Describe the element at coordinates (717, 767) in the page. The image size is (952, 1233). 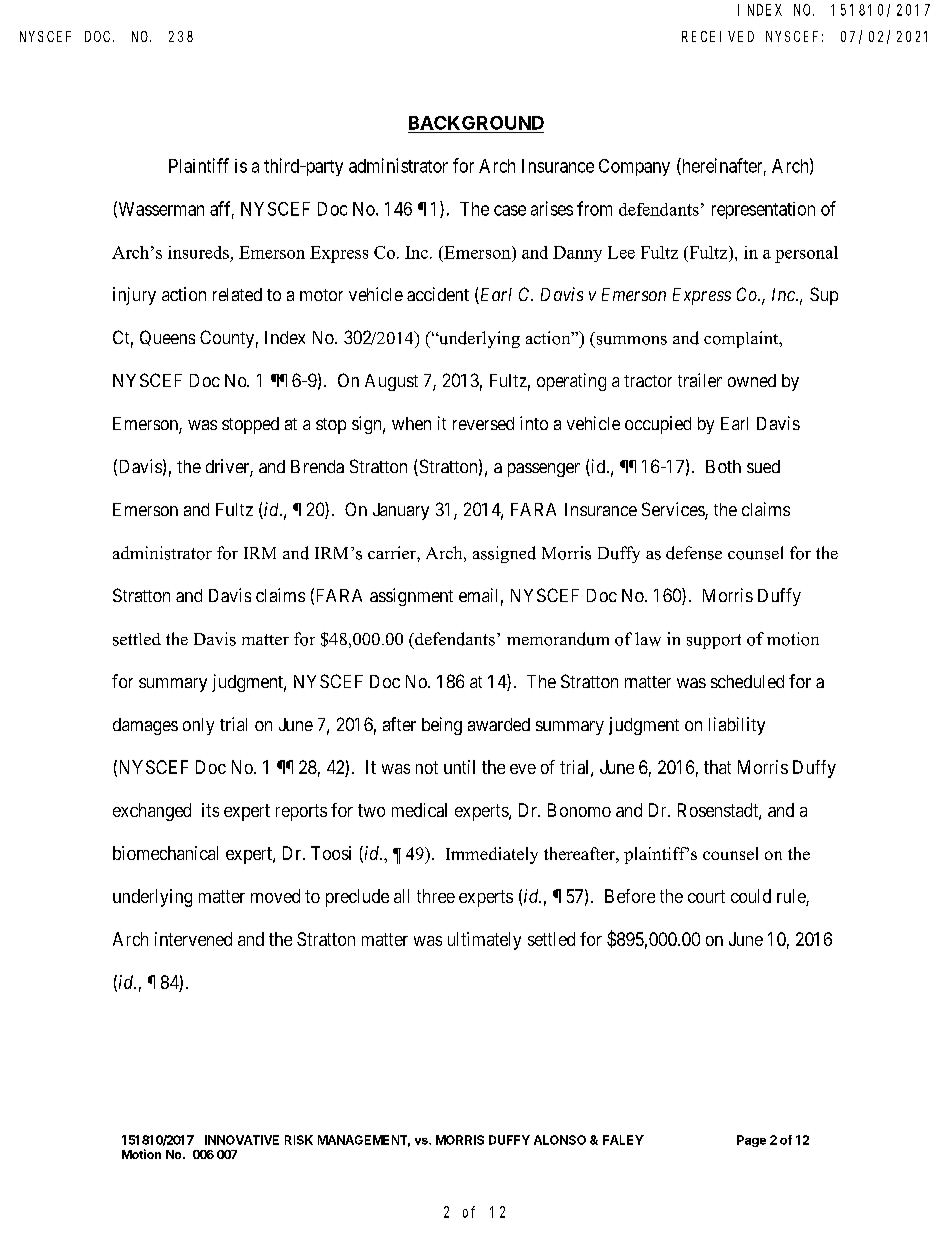
I see `that` at that location.
